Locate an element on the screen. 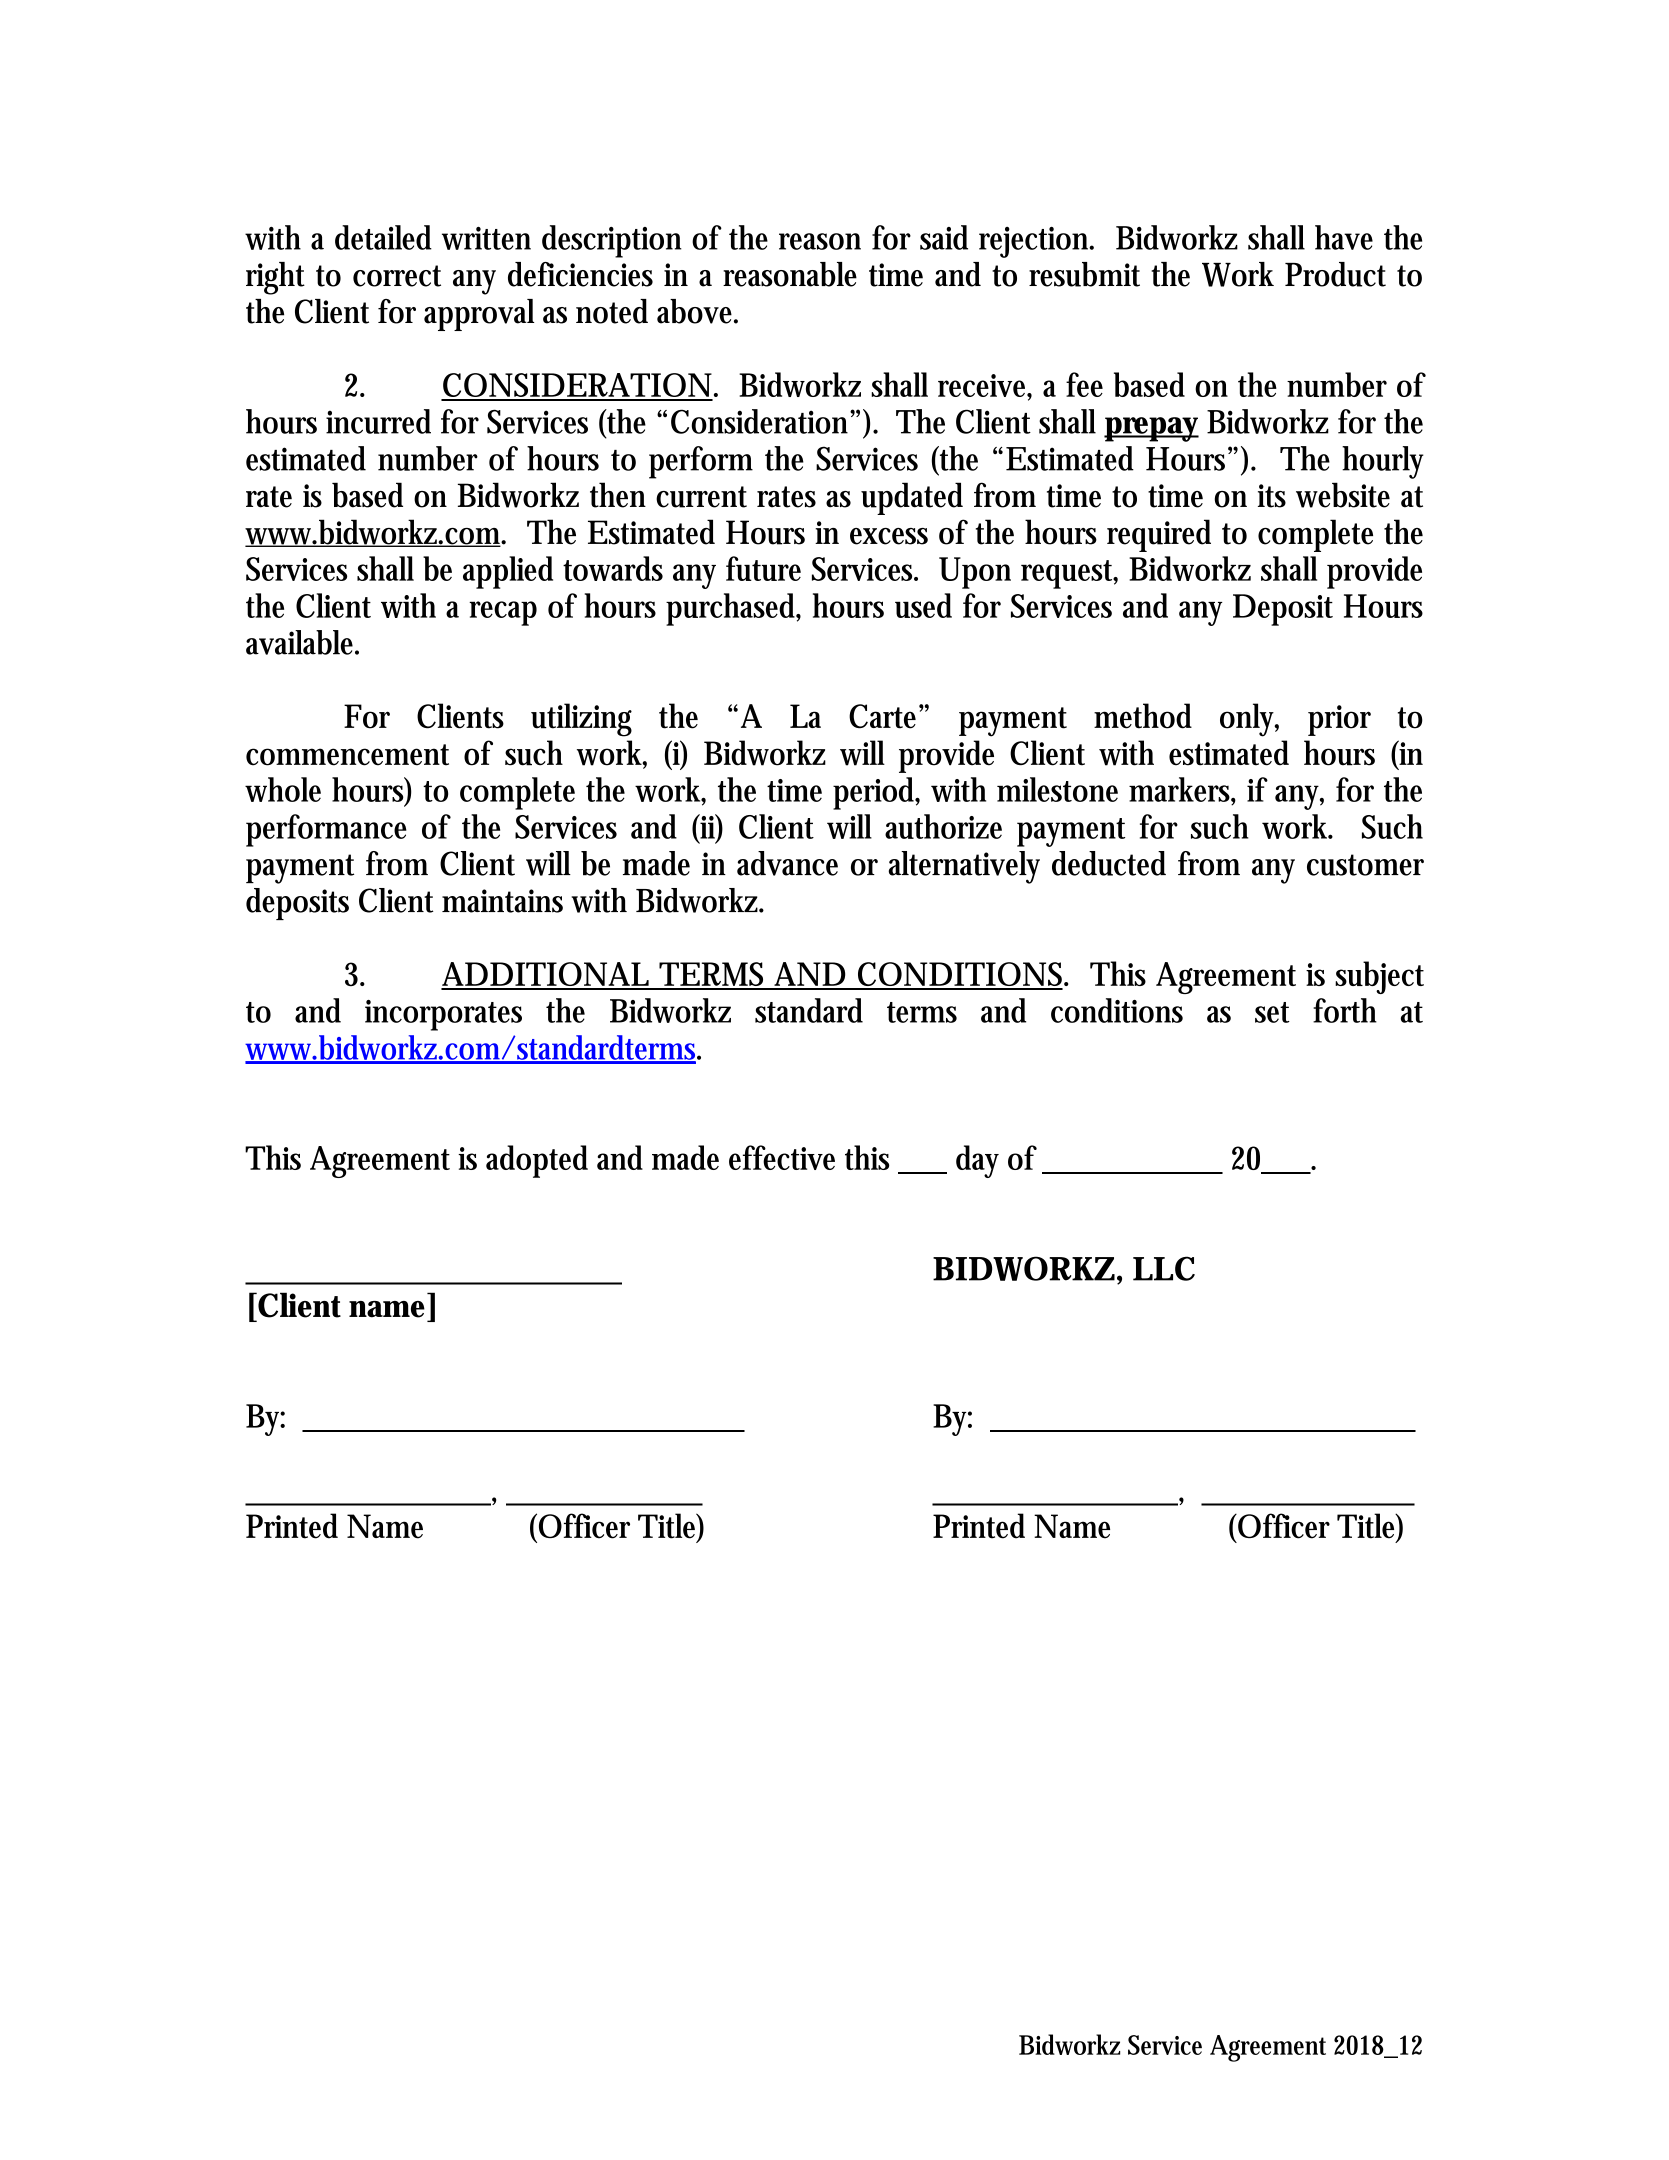 This screenshot has height=2160, width=1669. LLC is located at coordinates (1164, 1268).
